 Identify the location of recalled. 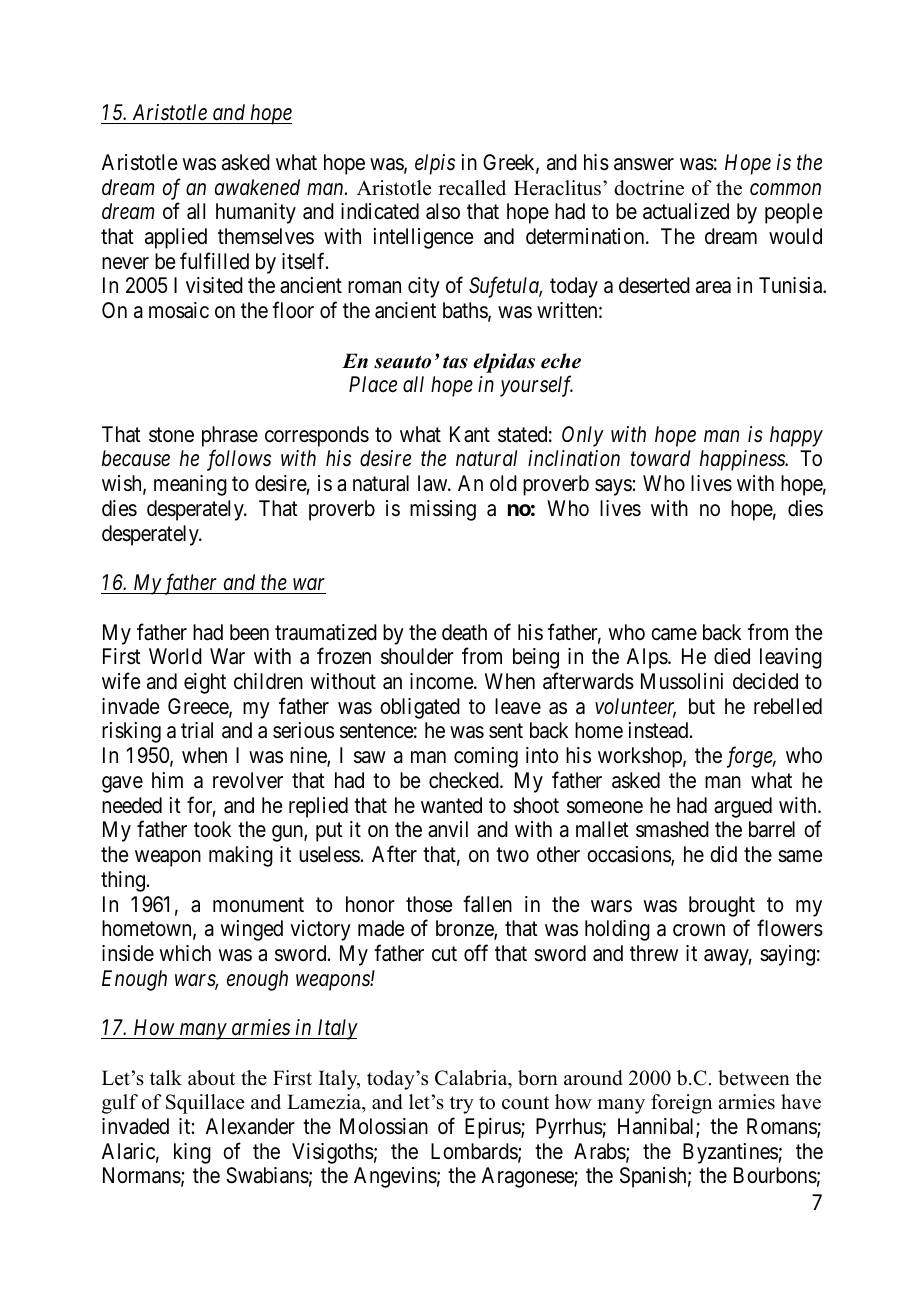
(472, 188).
